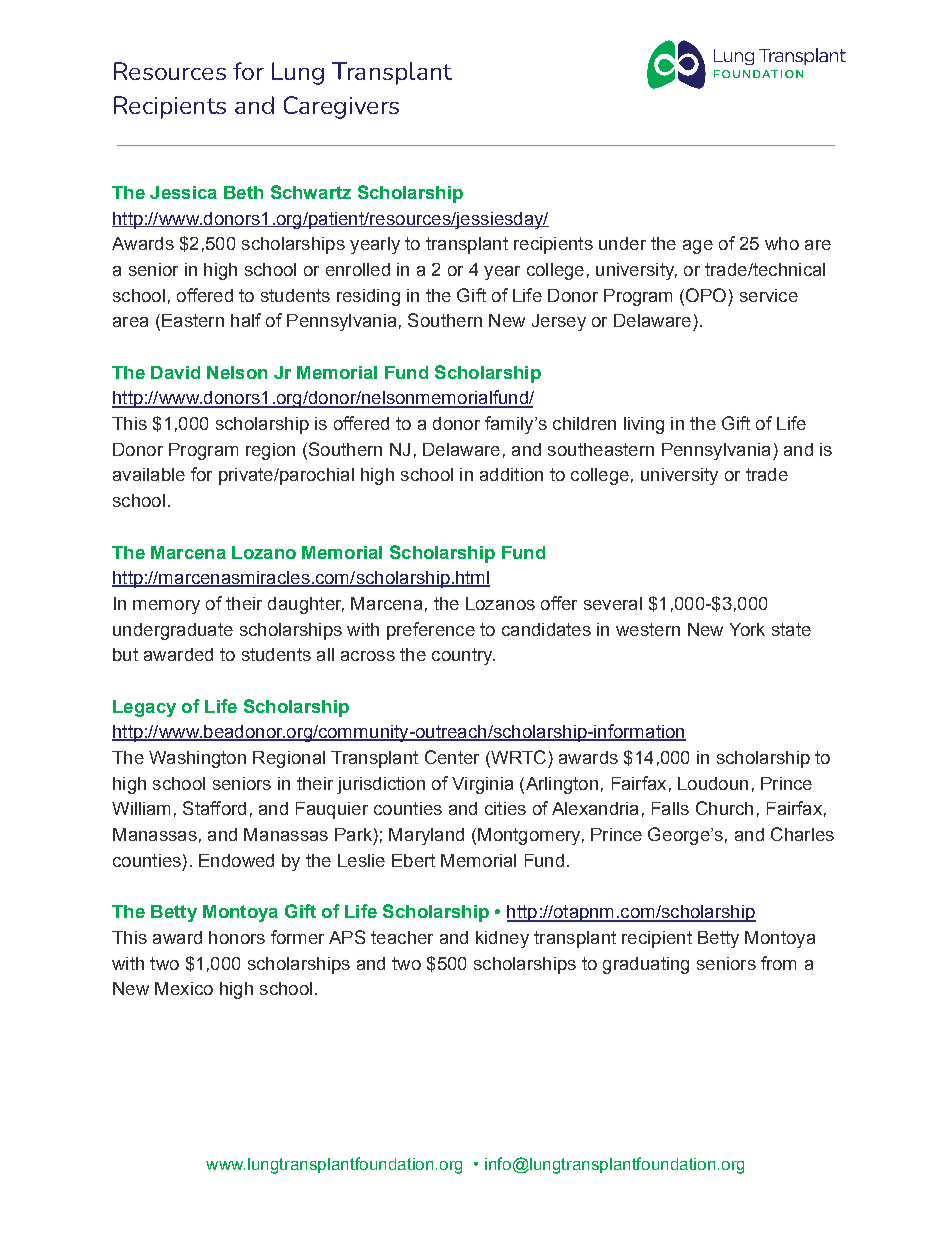 Image resolution: width=952 pixels, height=1233 pixels. What do you see at coordinates (559, 322) in the document?
I see `Jersey` at bounding box center [559, 322].
